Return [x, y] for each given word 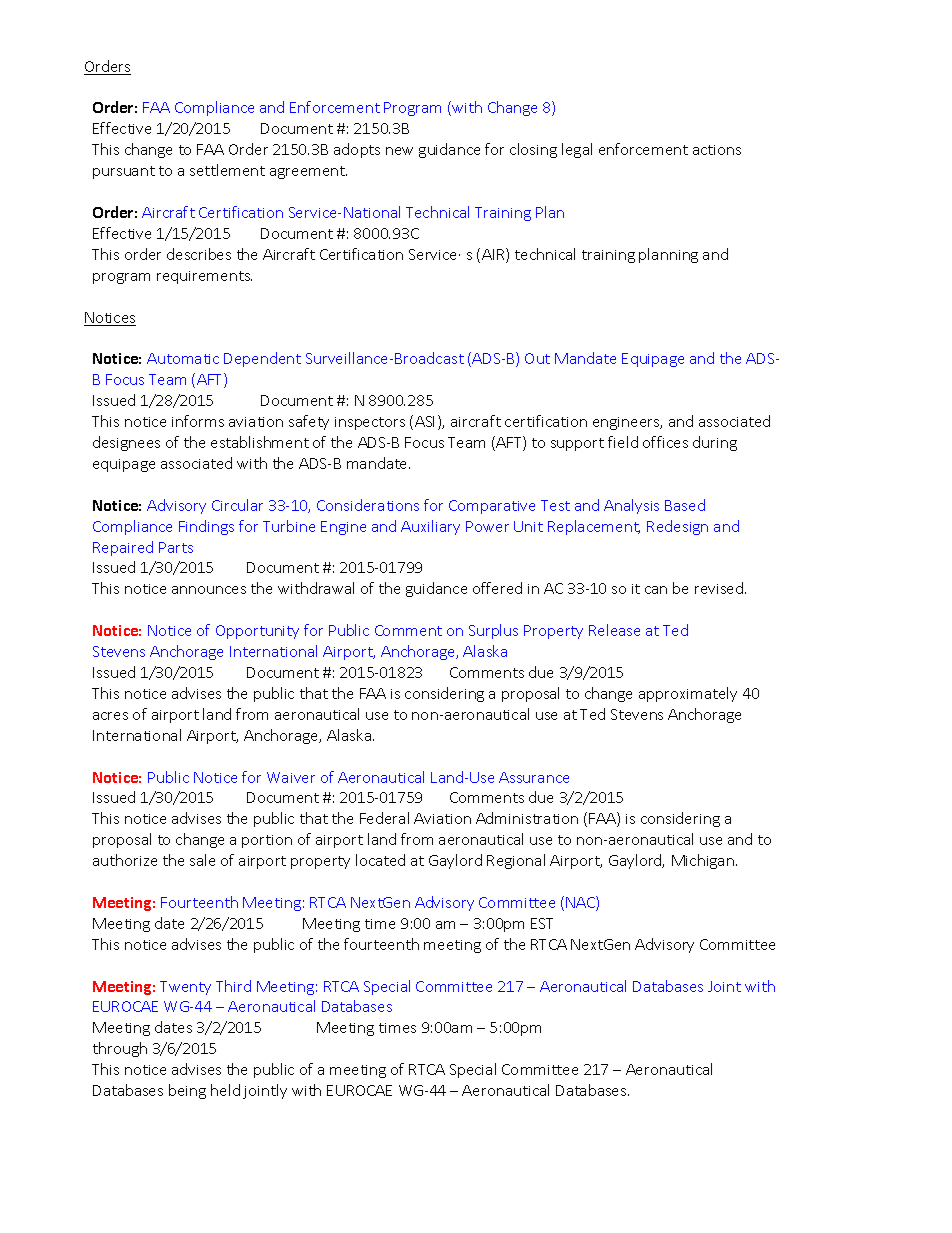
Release [614, 630]
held [225, 1090]
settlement [227, 170]
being [187, 1091]
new [399, 151]
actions [717, 150]
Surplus [493, 631]
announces [209, 590]
